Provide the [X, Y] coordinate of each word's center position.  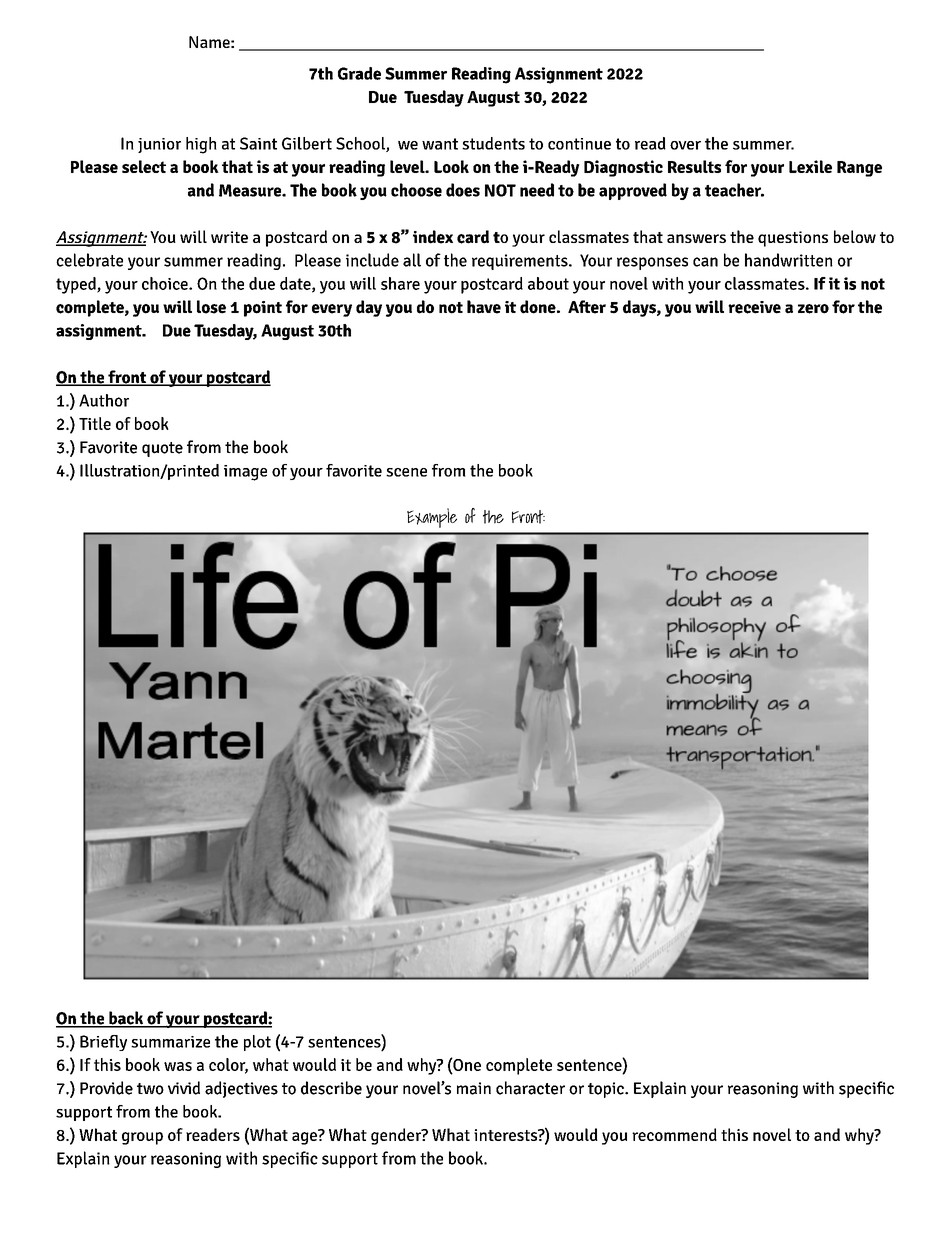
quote [162, 449]
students [493, 143]
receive [754, 307]
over [685, 145]
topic [607, 1090]
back [126, 1019]
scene [406, 472]
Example [432, 518]
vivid [184, 1088]
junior [159, 145]
